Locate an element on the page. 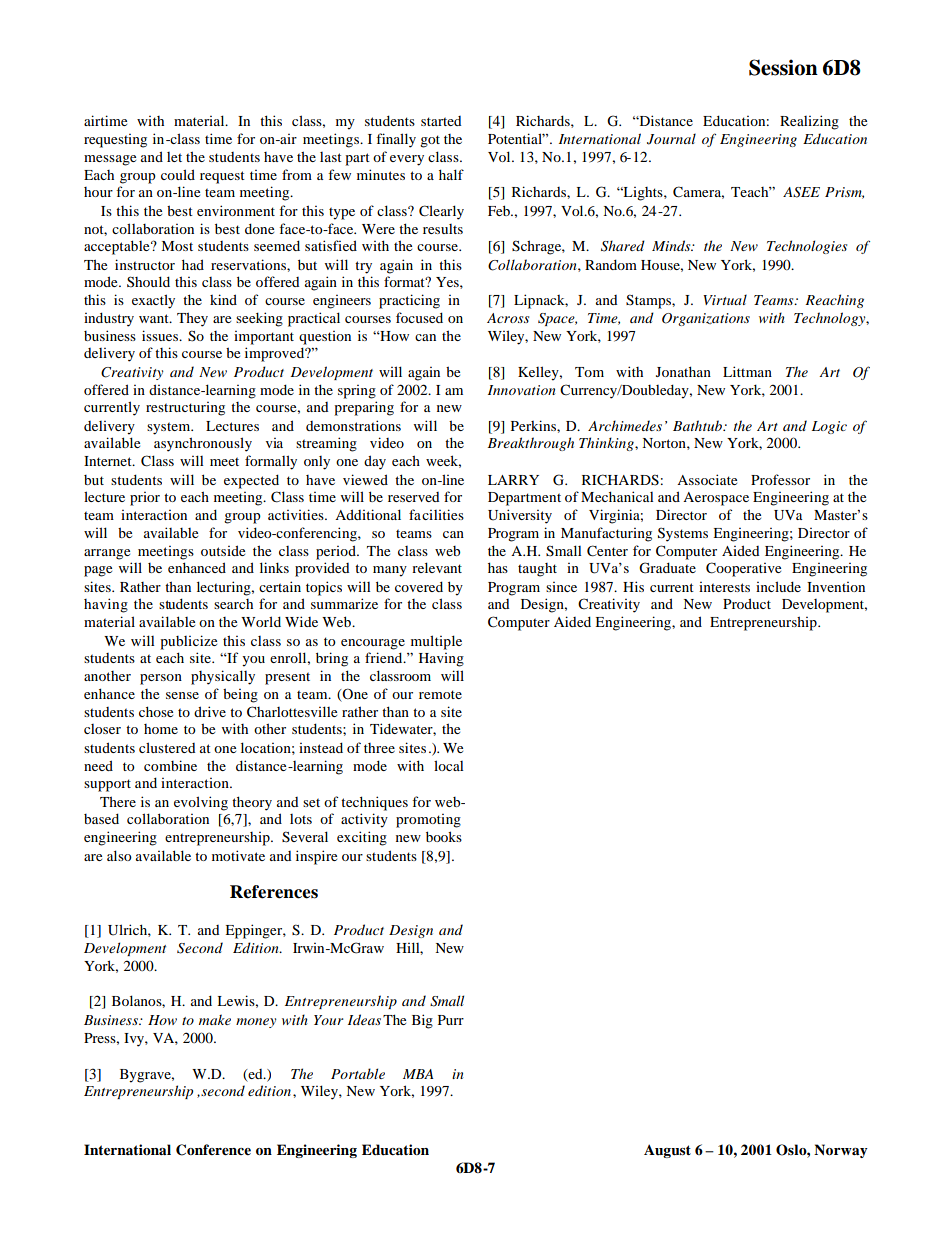 This page has height=1233, width=952. interests is located at coordinates (724, 587).
